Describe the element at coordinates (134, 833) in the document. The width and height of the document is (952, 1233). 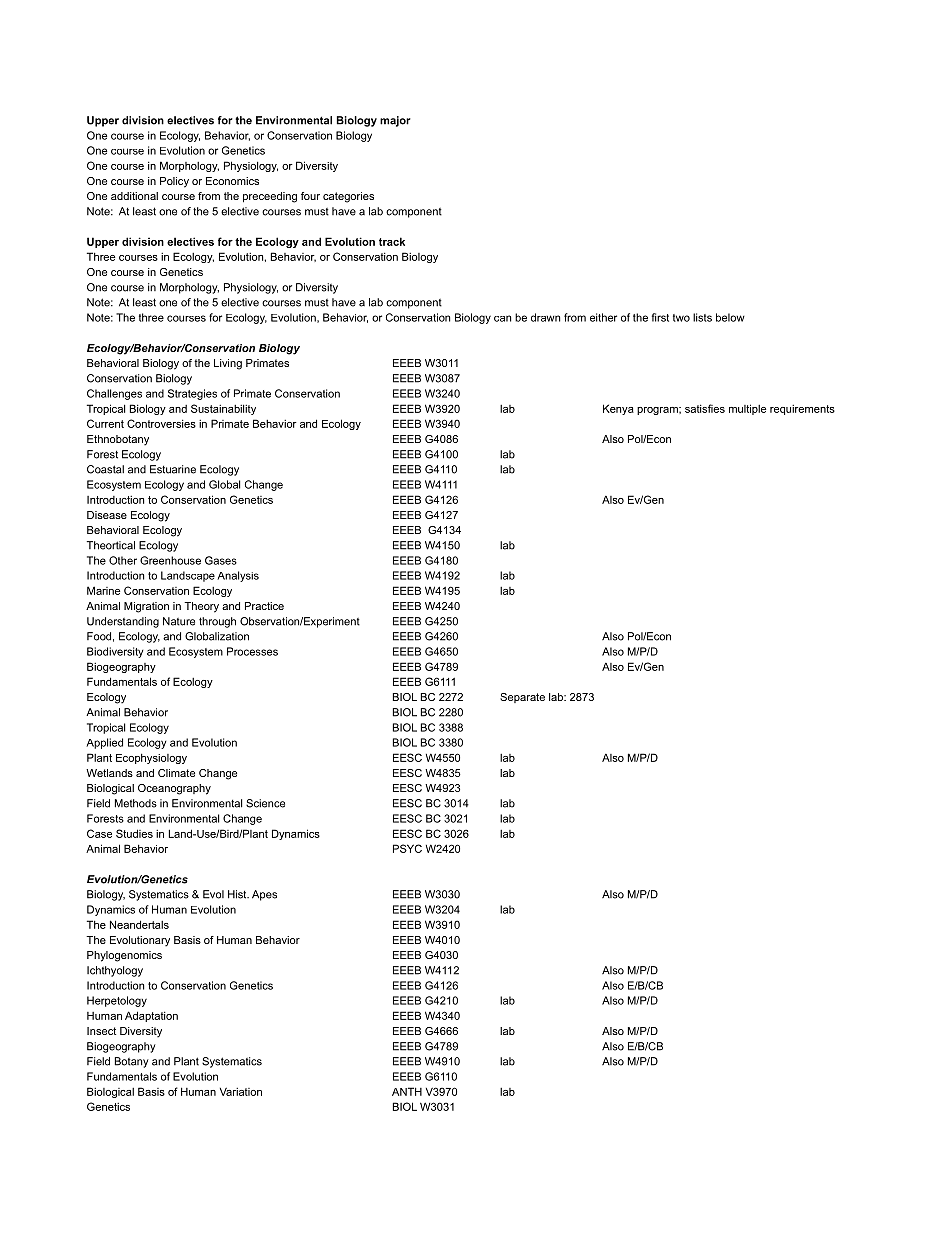
I see `Studies` at that location.
